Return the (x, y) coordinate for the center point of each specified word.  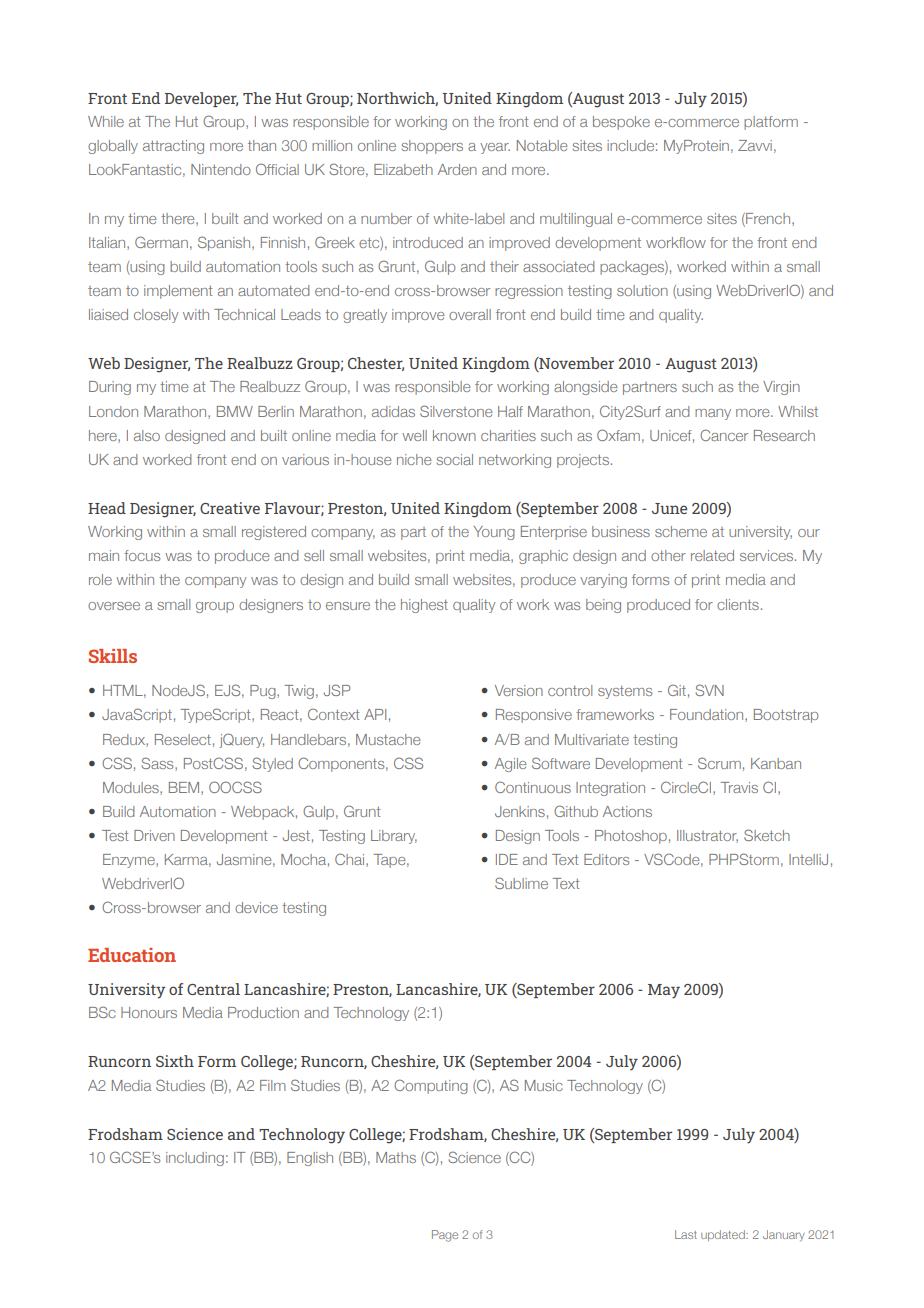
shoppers (432, 147)
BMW (235, 411)
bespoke (621, 123)
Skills (113, 656)
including (195, 1159)
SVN (709, 690)
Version (519, 690)
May (664, 991)
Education (132, 955)
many (713, 414)
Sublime (521, 883)
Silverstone (456, 411)
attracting (173, 147)
